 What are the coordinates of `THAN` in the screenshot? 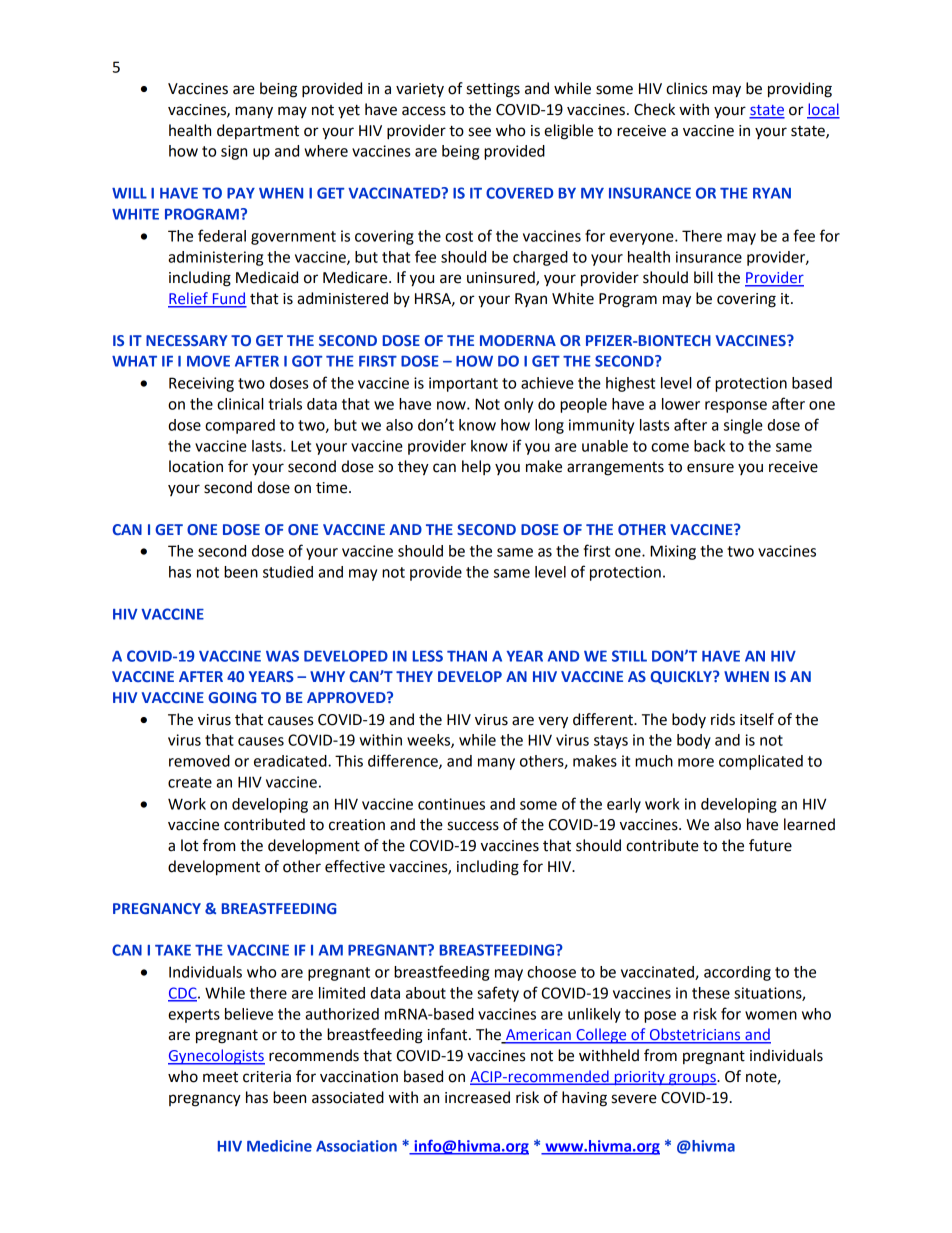 It's located at (467, 656).
